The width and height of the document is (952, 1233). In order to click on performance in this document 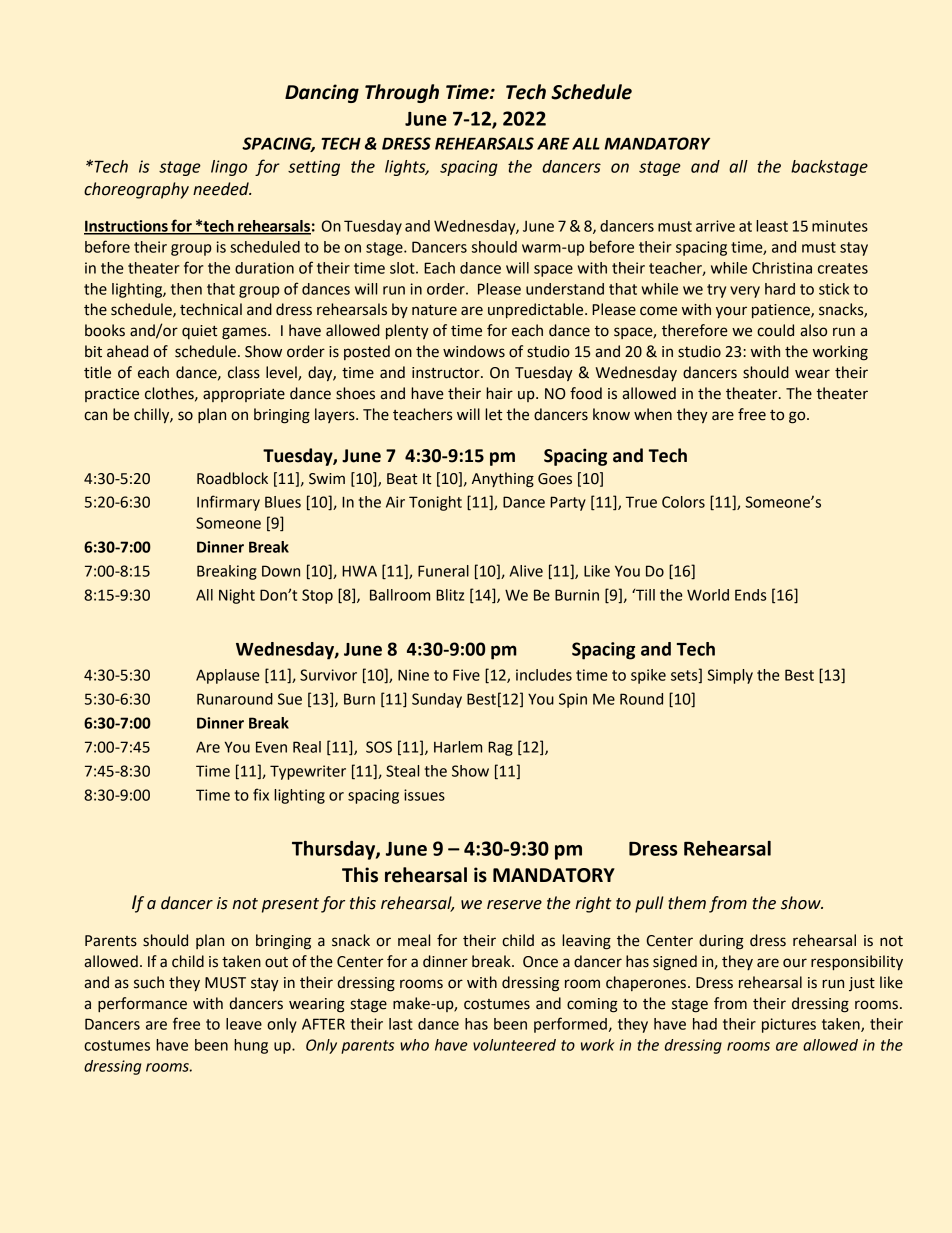, I will do `click(142, 1004)`.
